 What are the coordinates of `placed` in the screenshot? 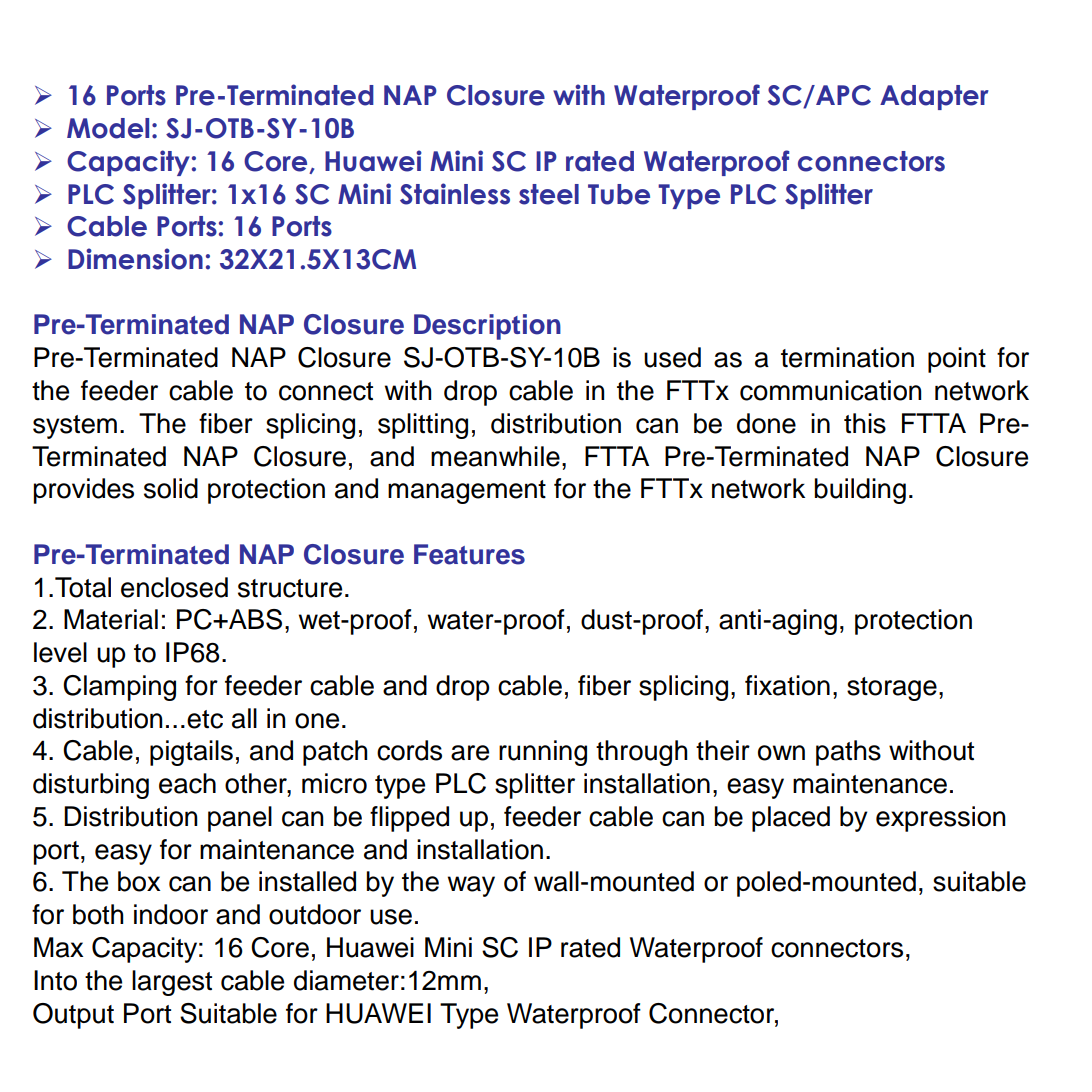 It's located at (791, 819).
